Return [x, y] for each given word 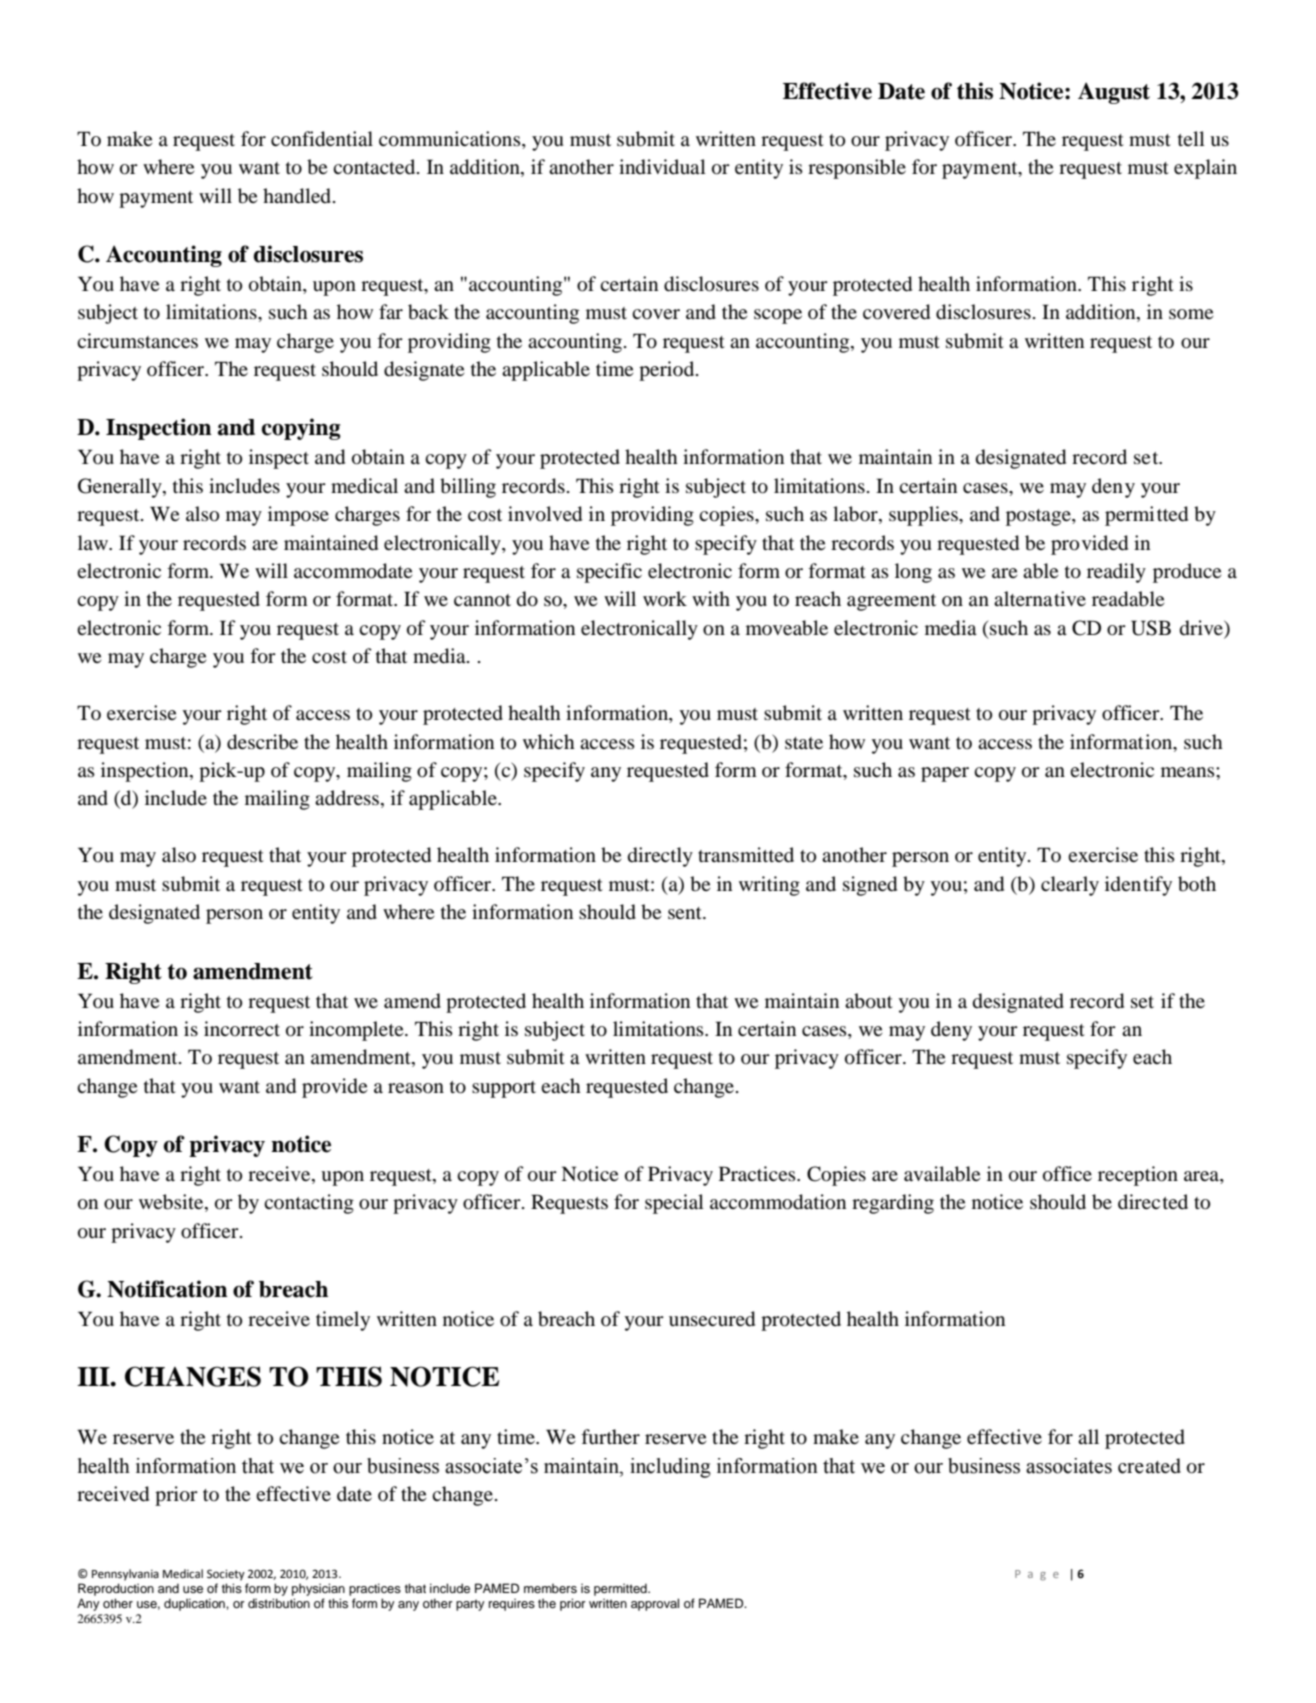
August [1114, 93]
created [1149, 1466]
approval [655, 1604]
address [347, 797]
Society [226, 1575]
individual [662, 167]
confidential [322, 139]
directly [660, 857]
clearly [1070, 886]
